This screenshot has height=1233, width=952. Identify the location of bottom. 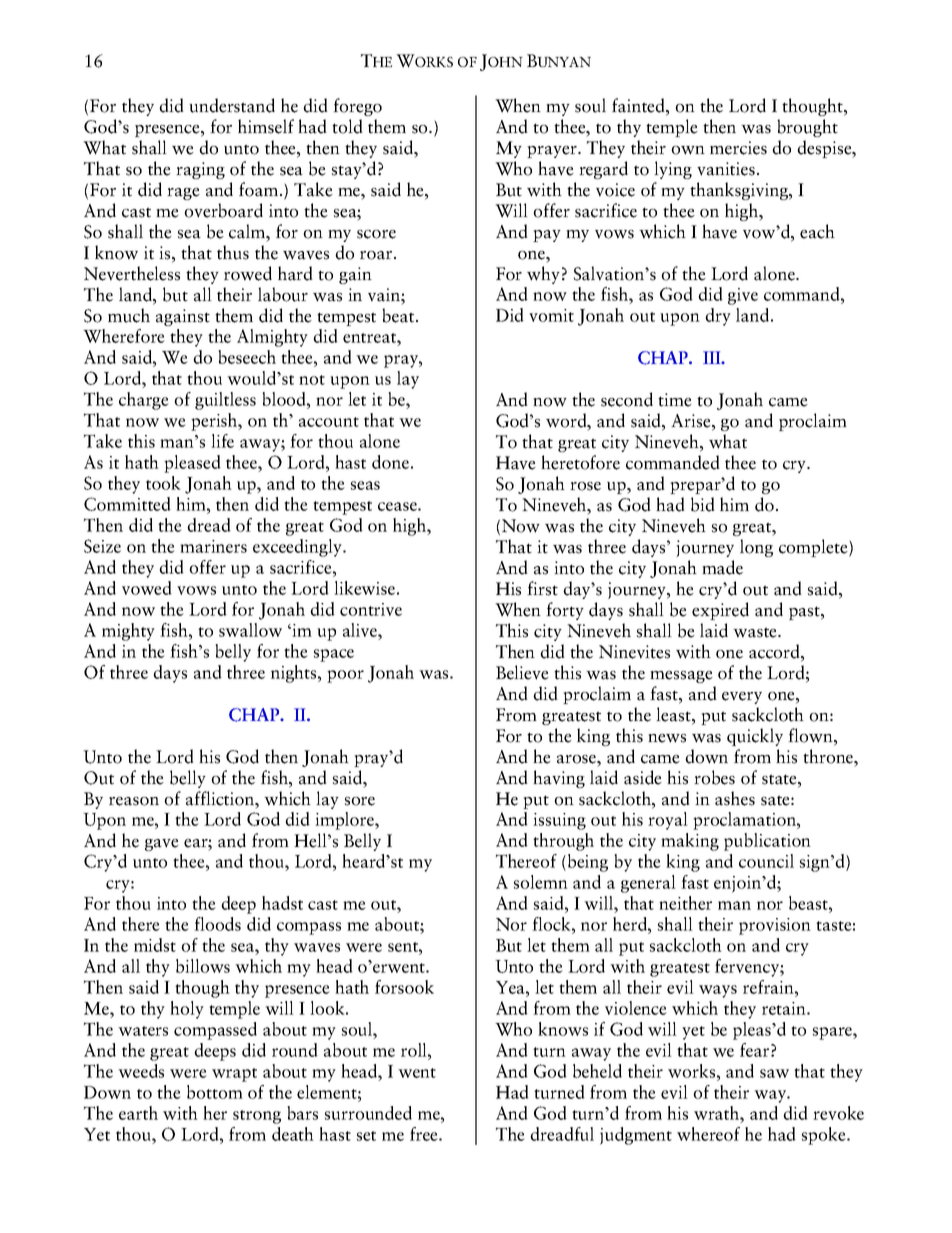
(215, 1092).
